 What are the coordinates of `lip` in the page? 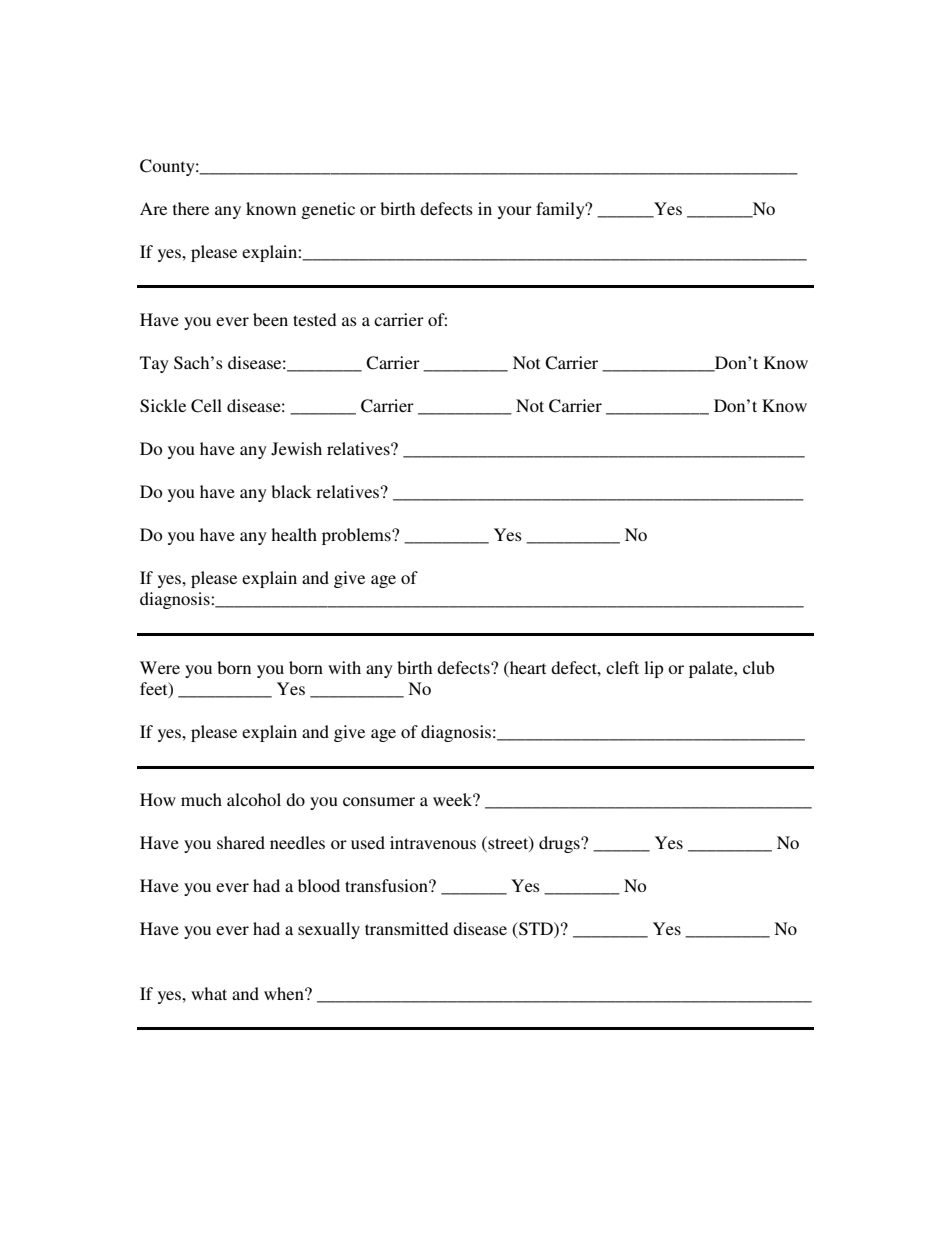 It's located at (653, 669).
